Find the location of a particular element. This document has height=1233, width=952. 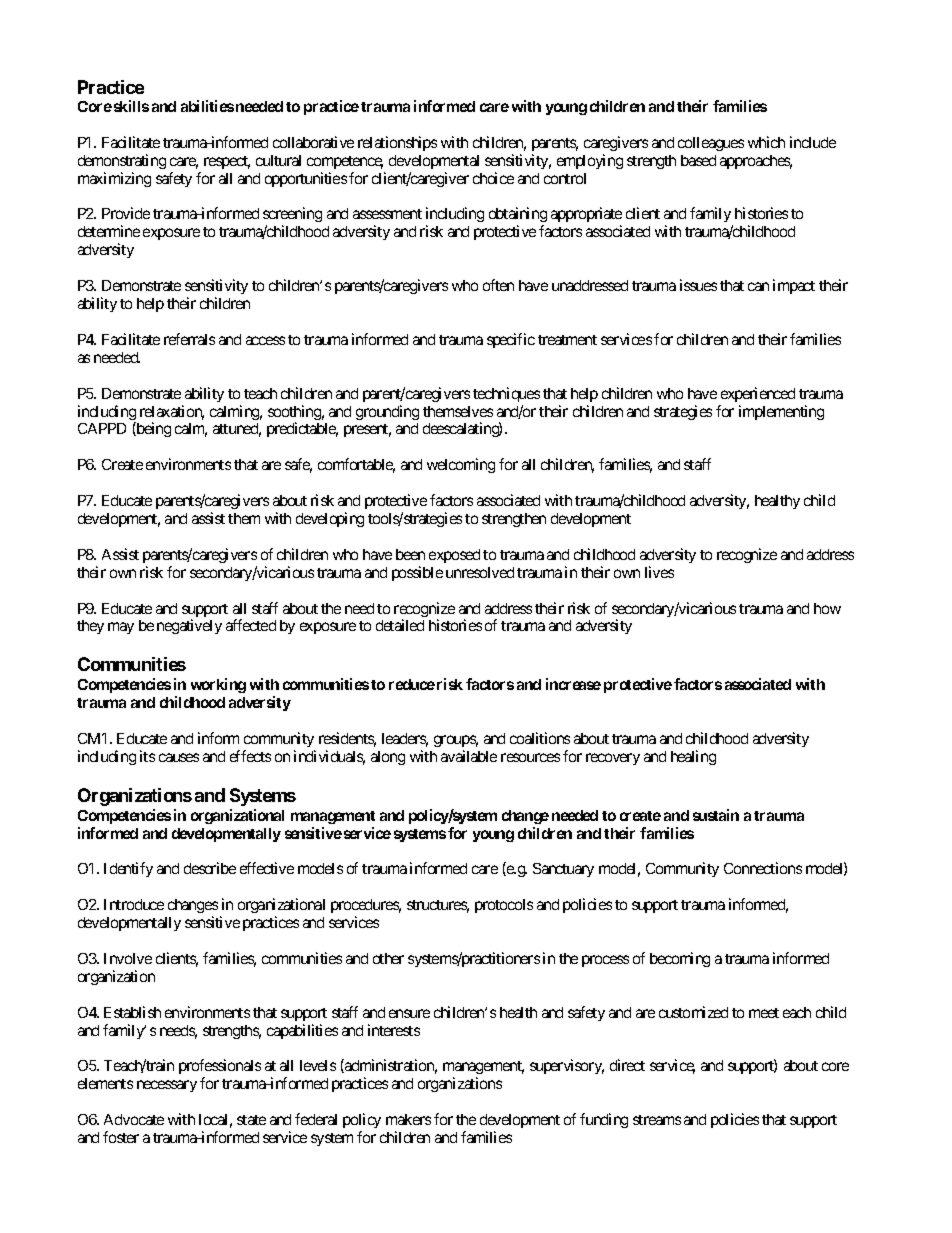

based is located at coordinates (698, 160).
